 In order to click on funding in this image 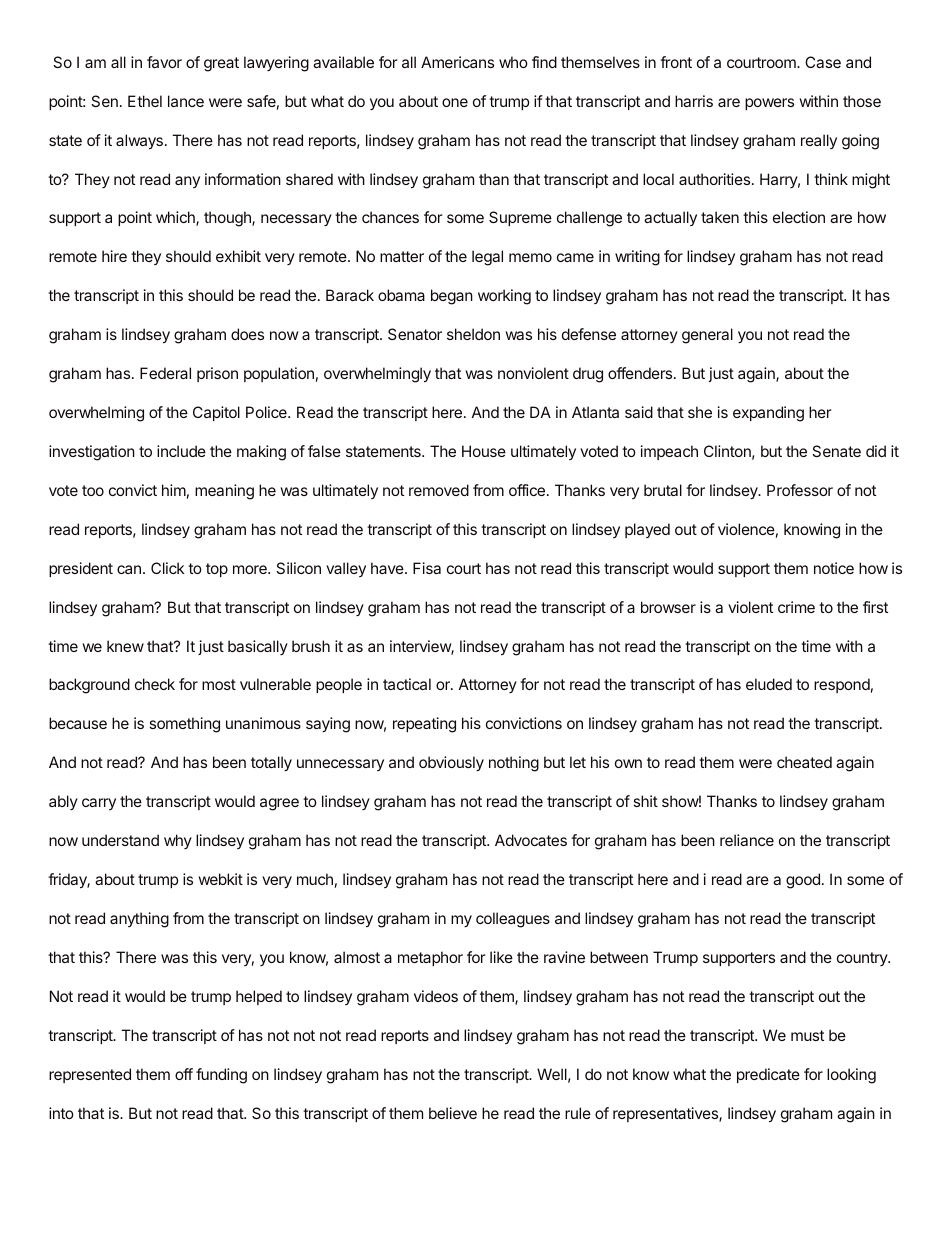, I will do `click(221, 1076)`.
